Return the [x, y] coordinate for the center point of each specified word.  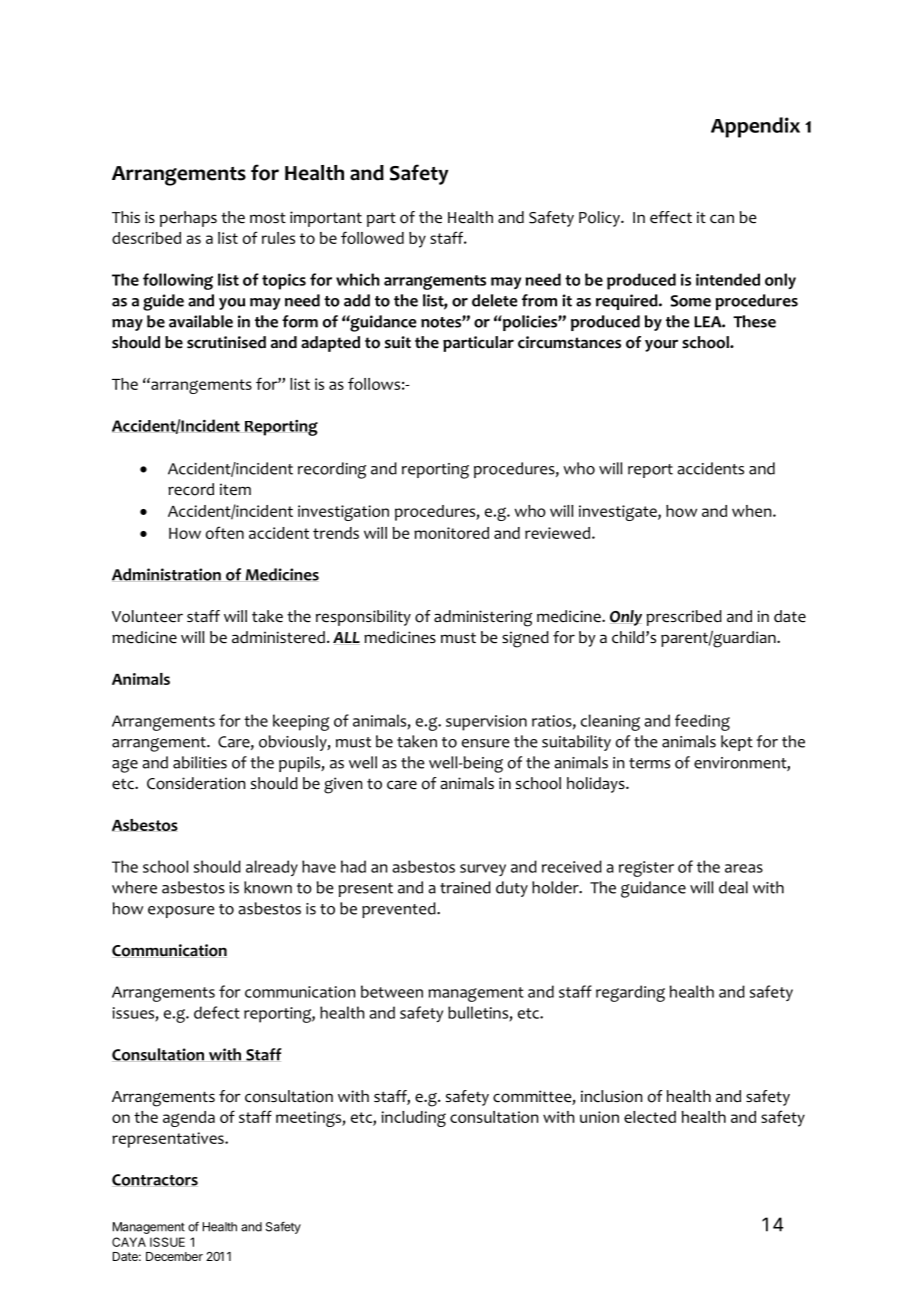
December [174, 1256]
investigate [619, 513]
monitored [451, 533]
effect [671, 217]
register [646, 869]
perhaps [188, 219]
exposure [181, 912]
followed [372, 237]
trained [465, 887]
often [225, 532]
